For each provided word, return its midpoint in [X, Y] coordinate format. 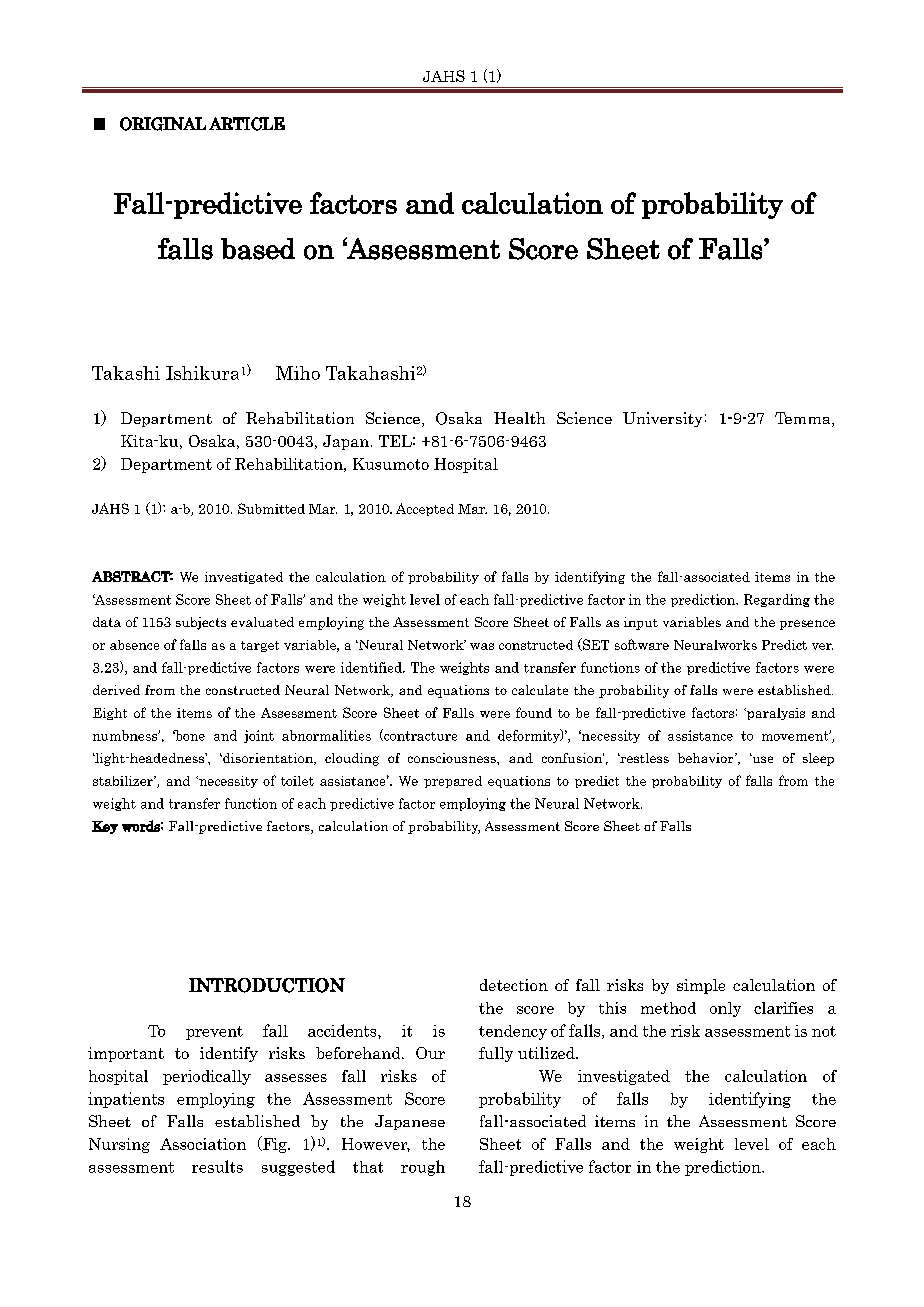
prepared [453, 782]
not [824, 1031]
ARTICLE [247, 124]
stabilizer [124, 781]
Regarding [777, 600]
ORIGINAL [163, 124]
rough [423, 1168]
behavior [707, 758]
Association [203, 1144]
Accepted [425, 509]
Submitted [271, 508]
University [662, 419]
